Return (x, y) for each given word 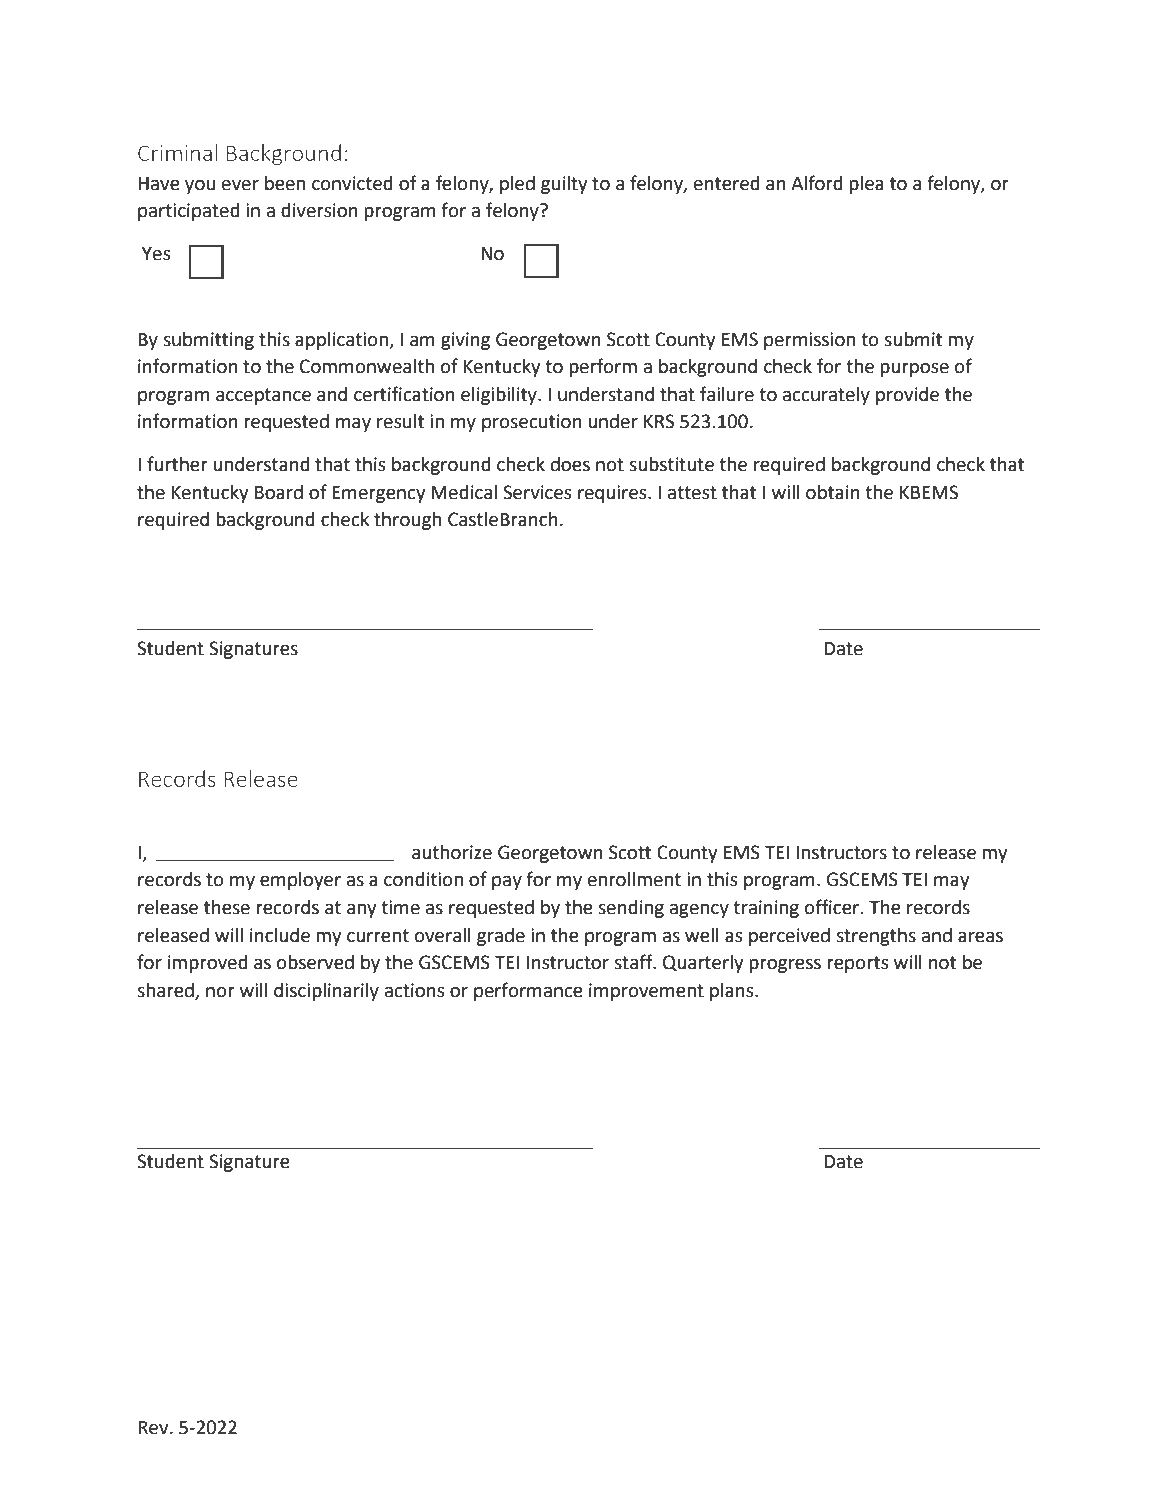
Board (279, 492)
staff (634, 962)
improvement (646, 992)
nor (220, 992)
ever (240, 185)
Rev (154, 1428)
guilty (564, 185)
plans (733, 992)
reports (857, 964)
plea (866, 185)
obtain (833, 492)
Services (537, 492)
